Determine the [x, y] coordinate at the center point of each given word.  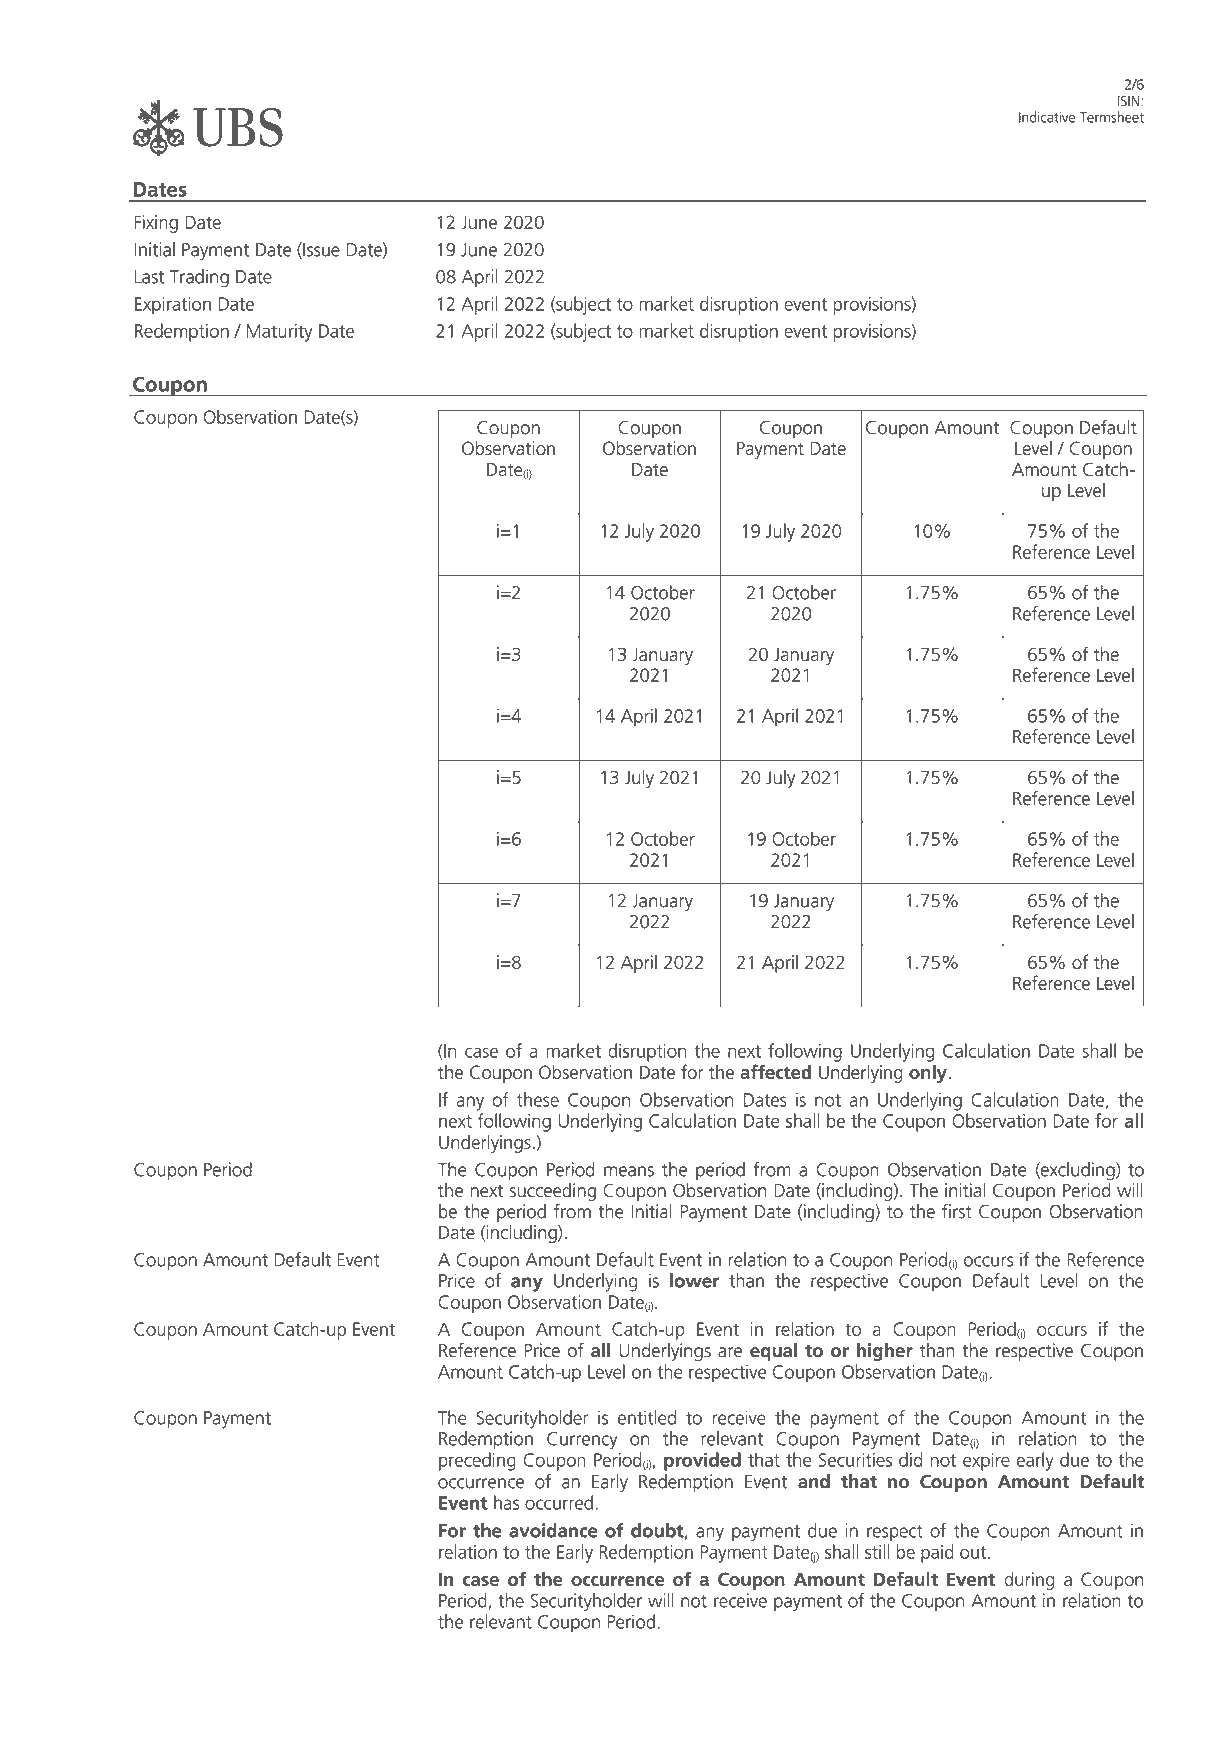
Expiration [173, 306]
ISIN [1130, 101]
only [929, 1073]
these [538, 1099]
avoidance [553, 1530]
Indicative [1047, 117]
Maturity [280, 333]
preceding [477, 1461]
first [957, 1211]
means [629, 1171]
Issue [320, 250]
